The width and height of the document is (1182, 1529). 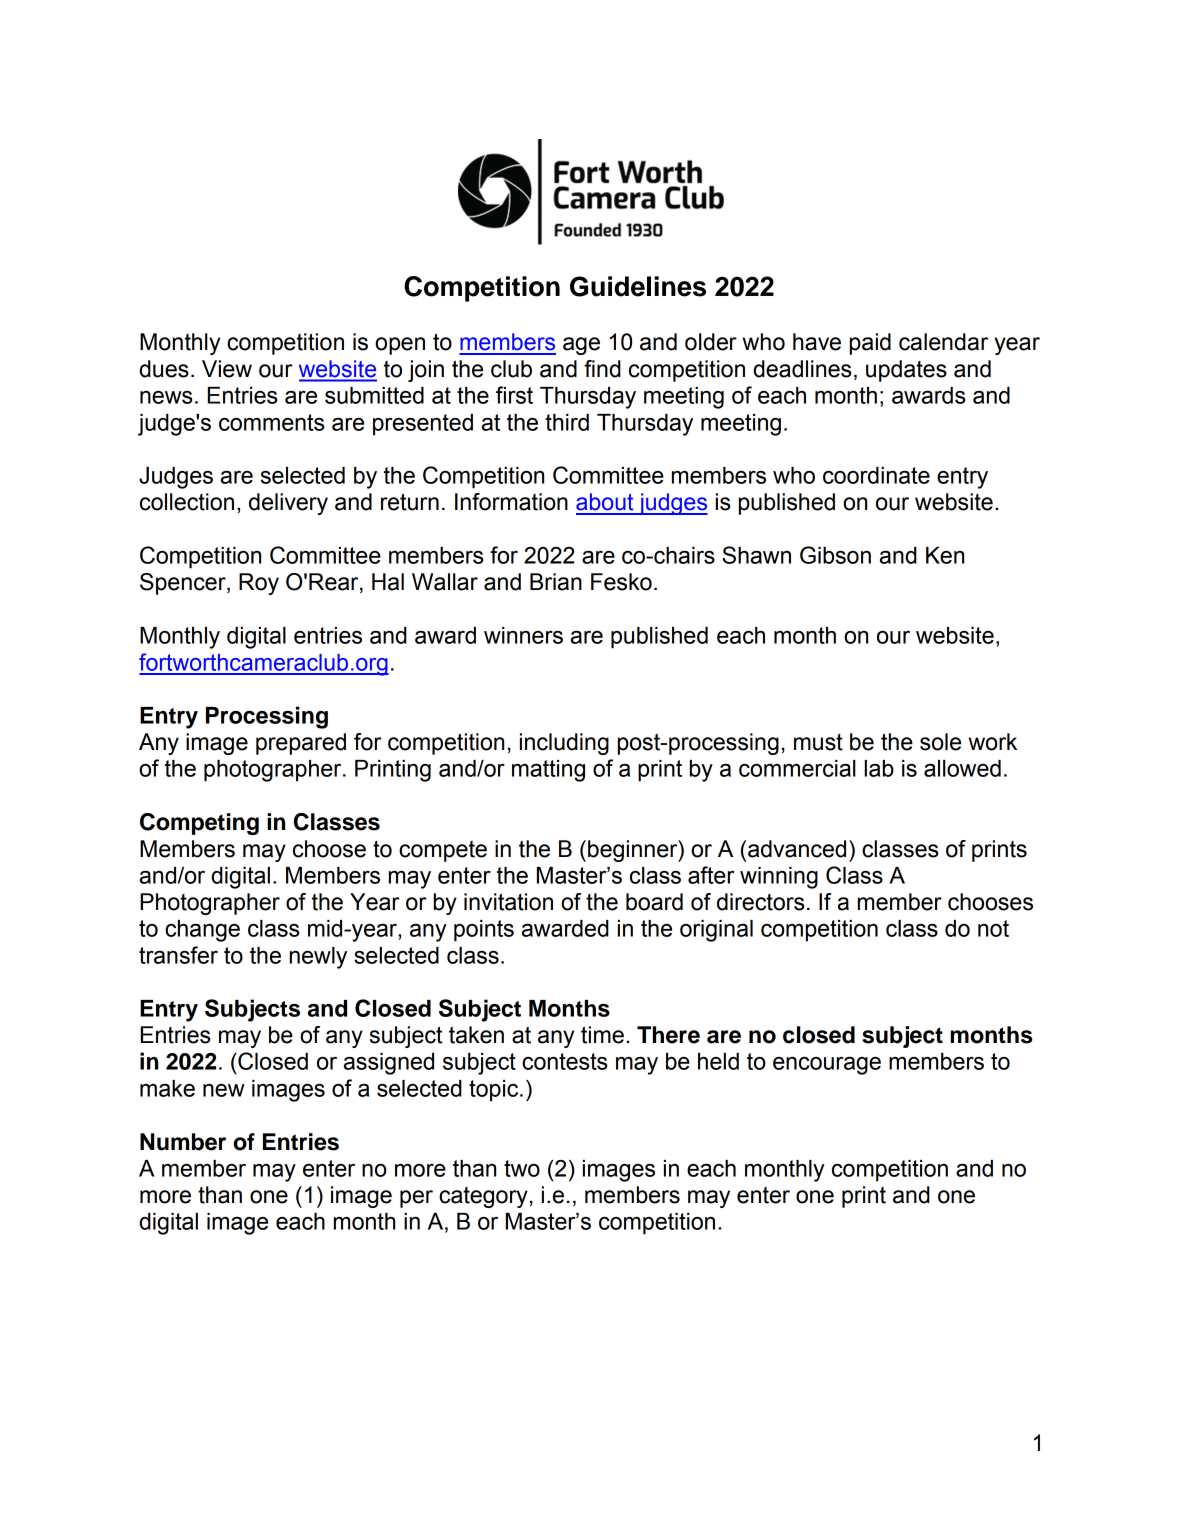 What do you see at coordinates (870, 344) in the document?
I see `paid` at bounding box center [870, 344].
